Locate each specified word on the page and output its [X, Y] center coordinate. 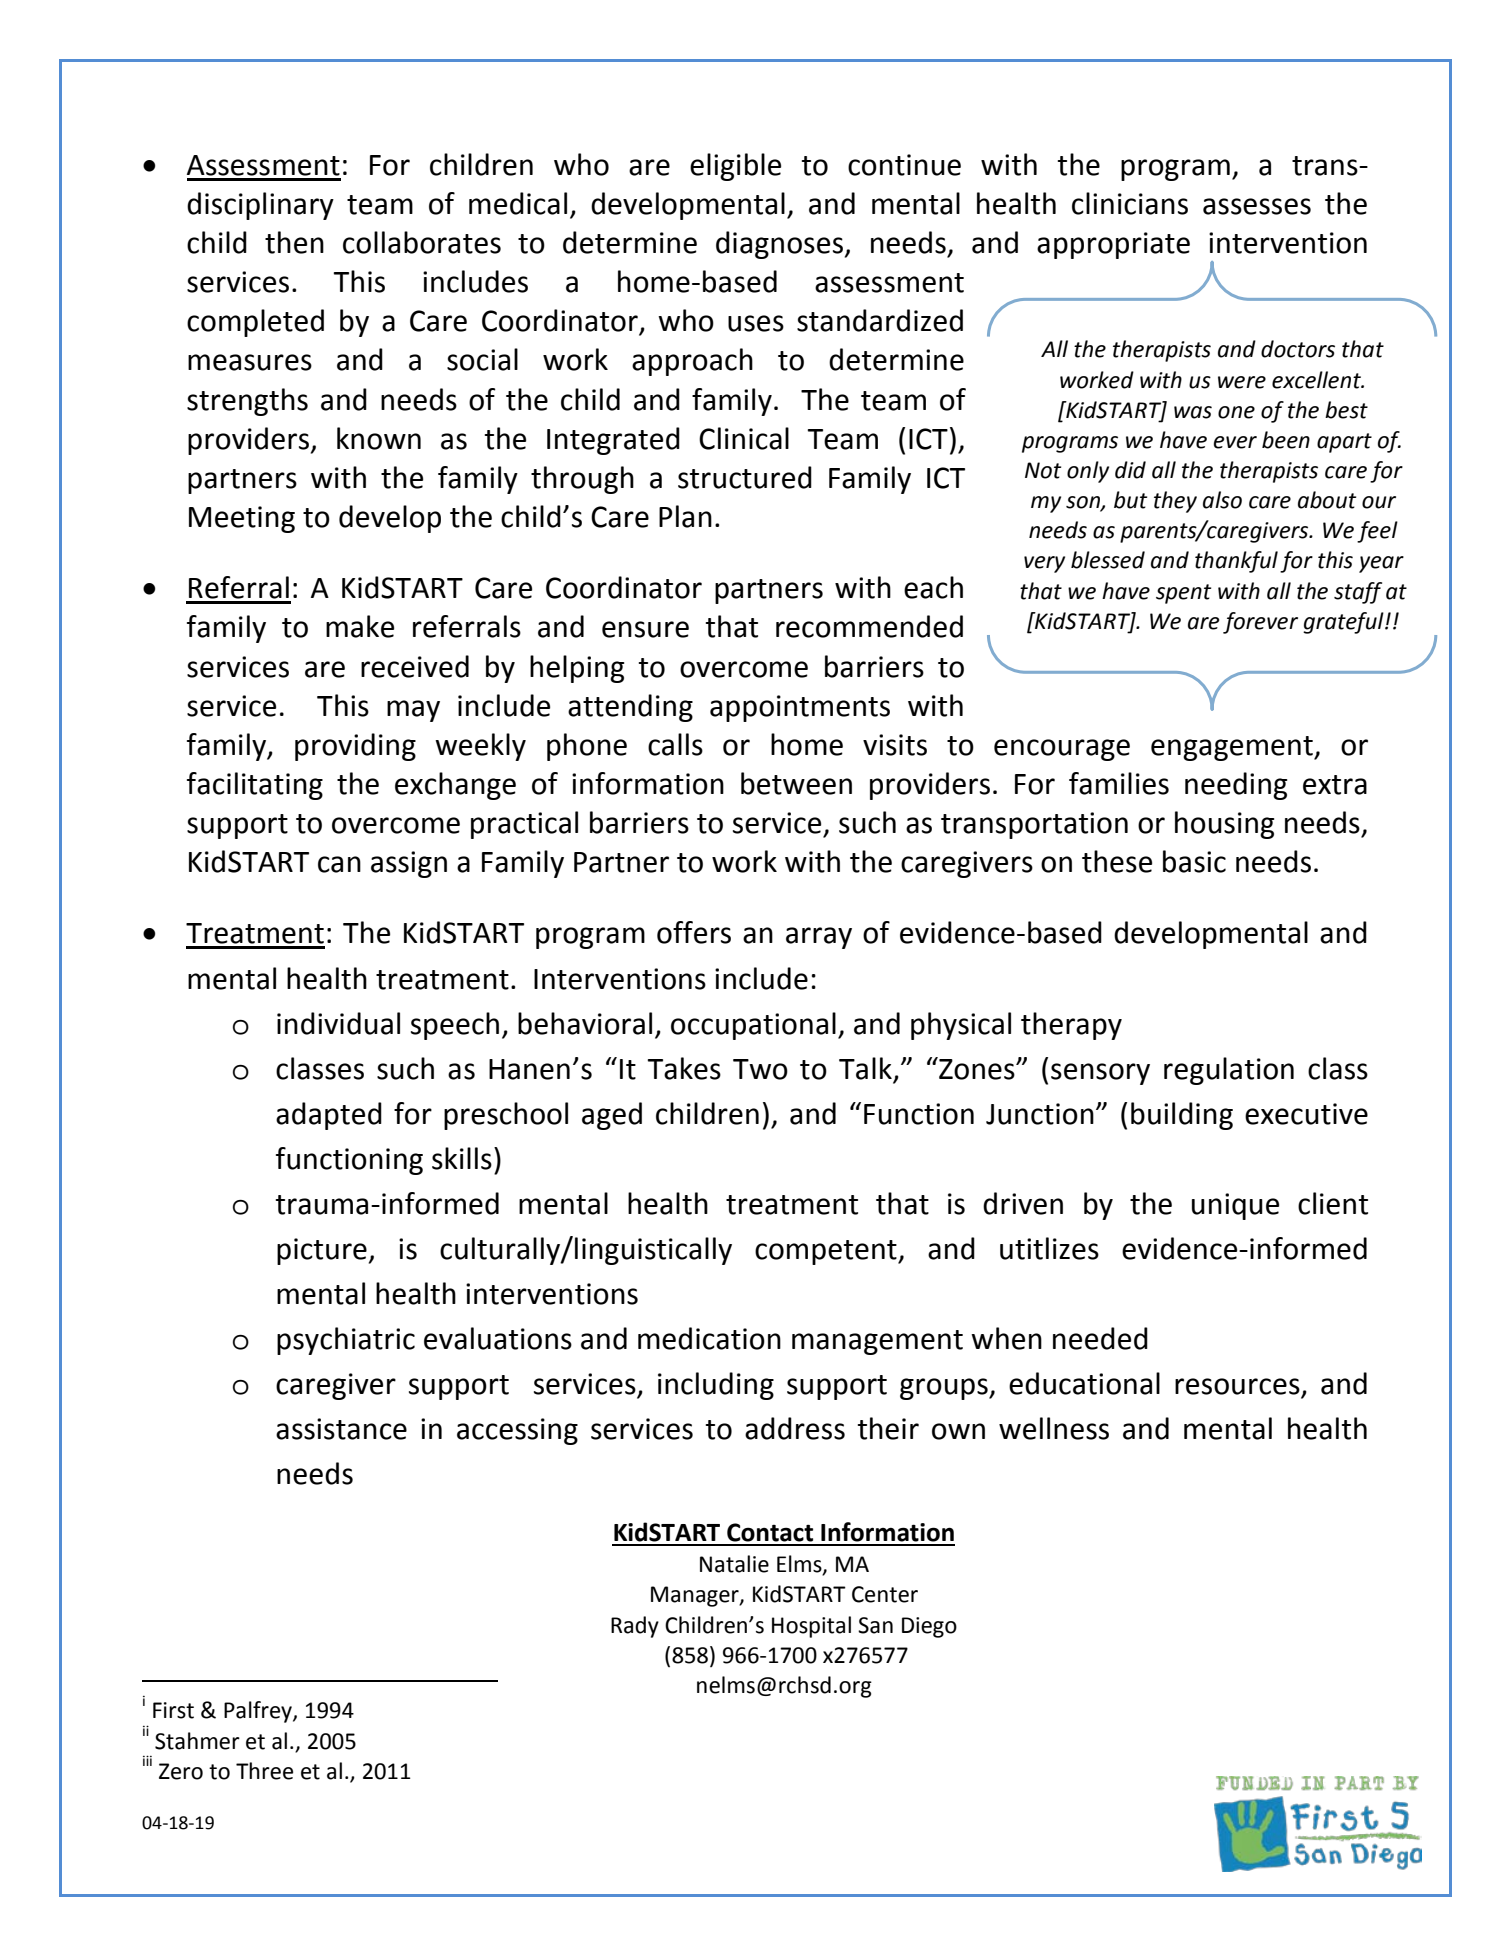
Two [760, 1069]
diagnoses [779, 245]
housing [1224, 825]
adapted [329, 1116]
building [1182, 1116]
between [796, 783]
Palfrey [259, 1712]
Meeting [242, 519]
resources [1238, 1387]
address [795, 1428]
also [1222, 500]
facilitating [255, 786]
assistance [341, 1429]
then [294, 242]
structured [745, 477]
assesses [1257, 206]
